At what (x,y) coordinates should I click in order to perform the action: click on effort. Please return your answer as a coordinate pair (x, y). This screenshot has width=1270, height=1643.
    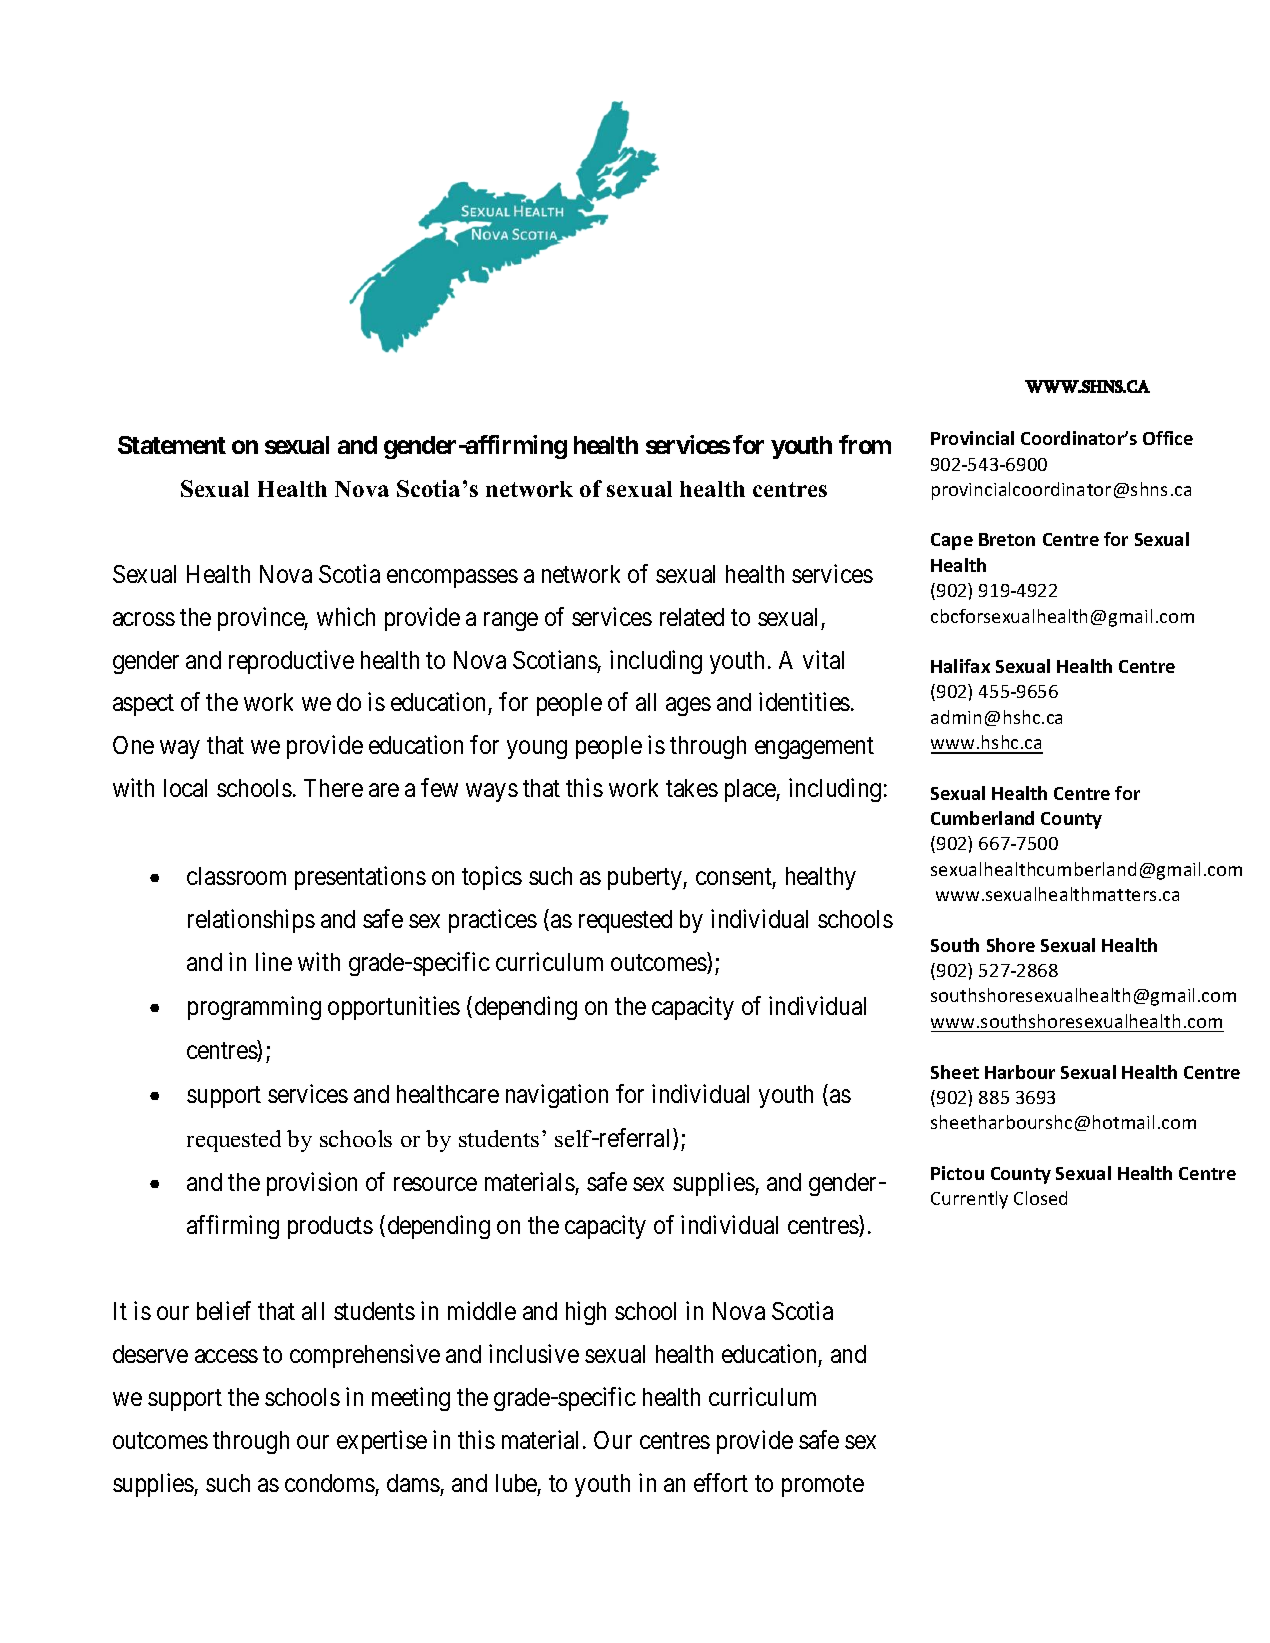
    Looking at the image, I should click on (721, 1482).
